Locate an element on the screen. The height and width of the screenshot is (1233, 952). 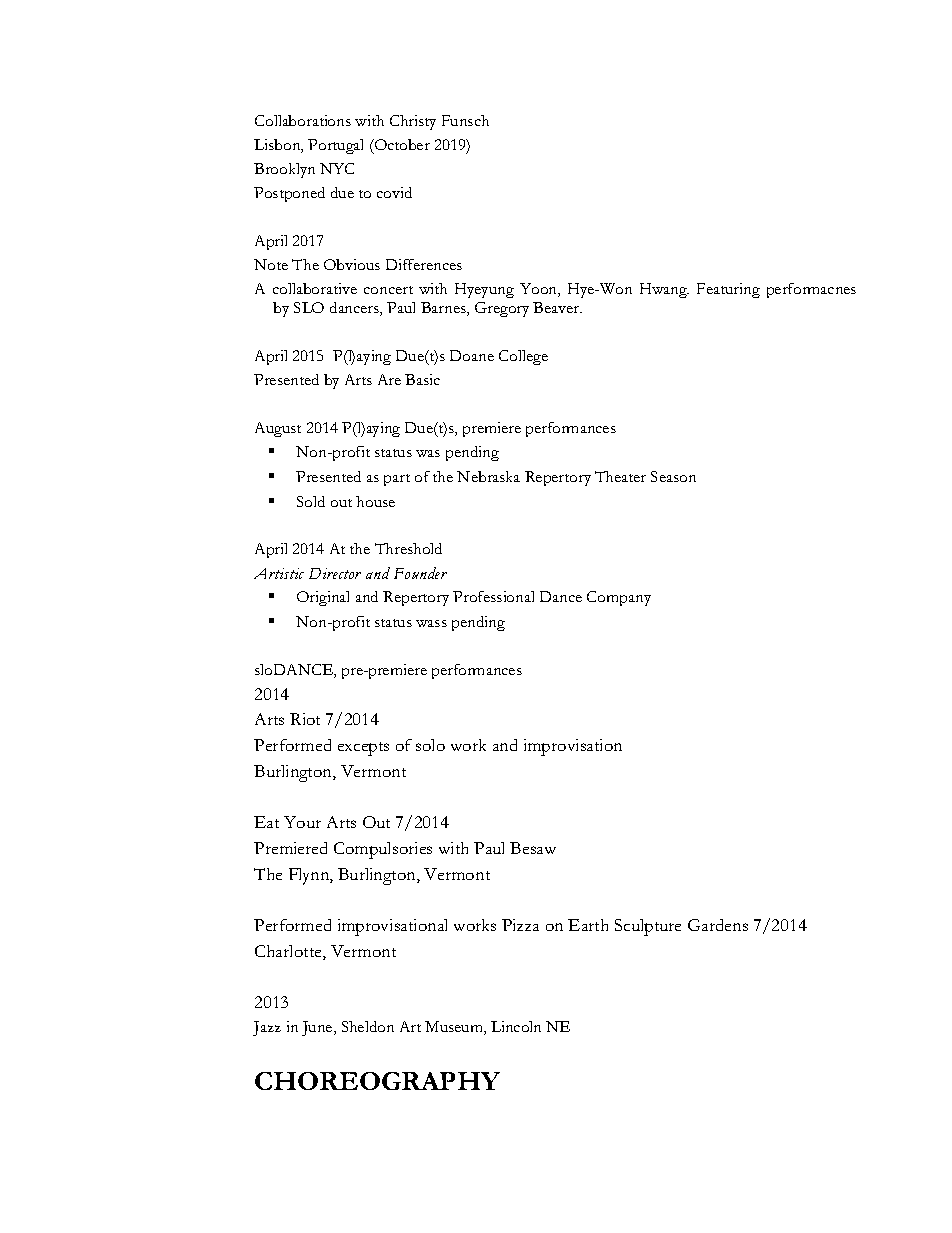
Company is located at coordinates (619, 598).
